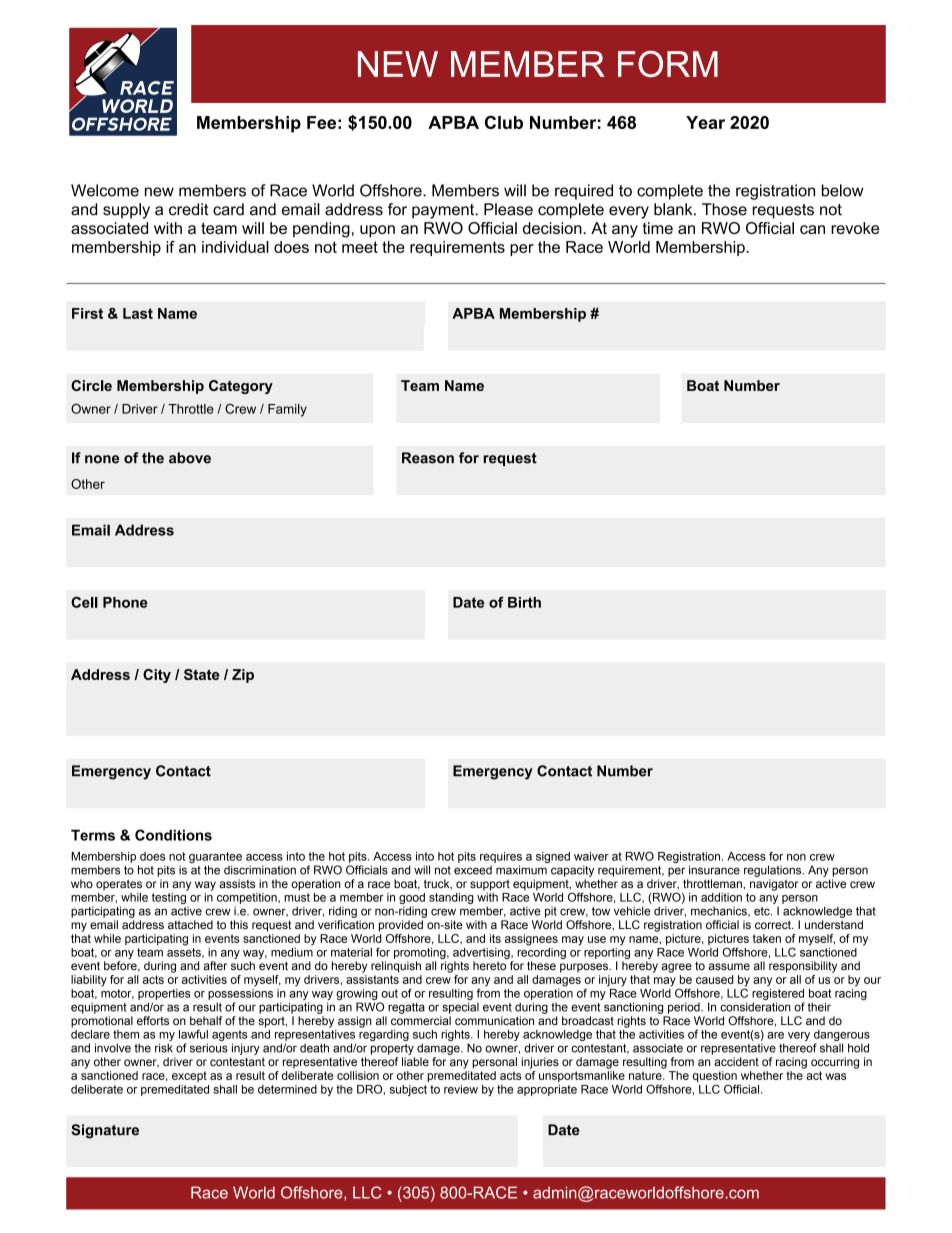 Image resolution: width=952 pixels, height=1233 pixels. I want to click on Club, so click(504, 122).
